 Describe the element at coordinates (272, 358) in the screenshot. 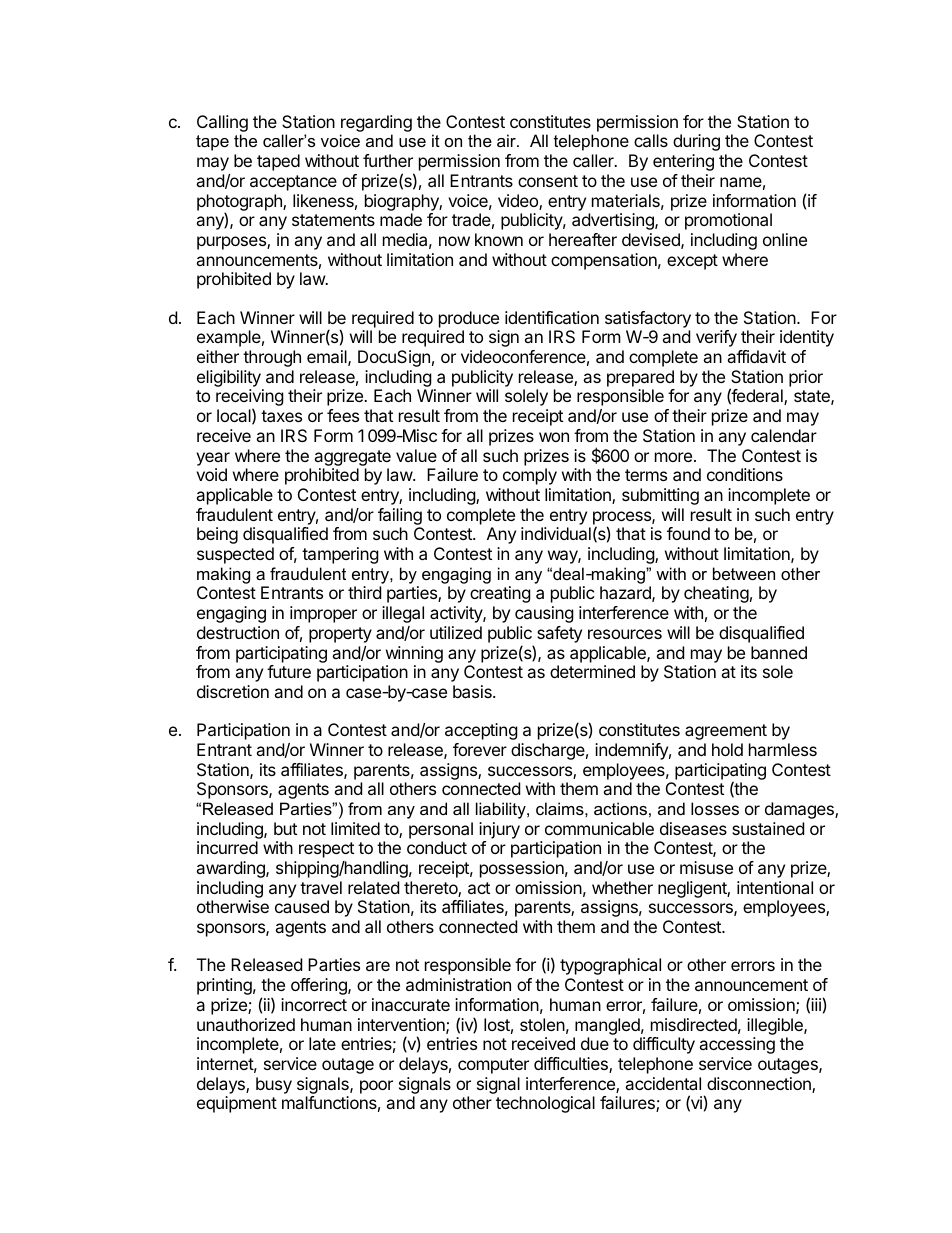

I see `through` at that location.
